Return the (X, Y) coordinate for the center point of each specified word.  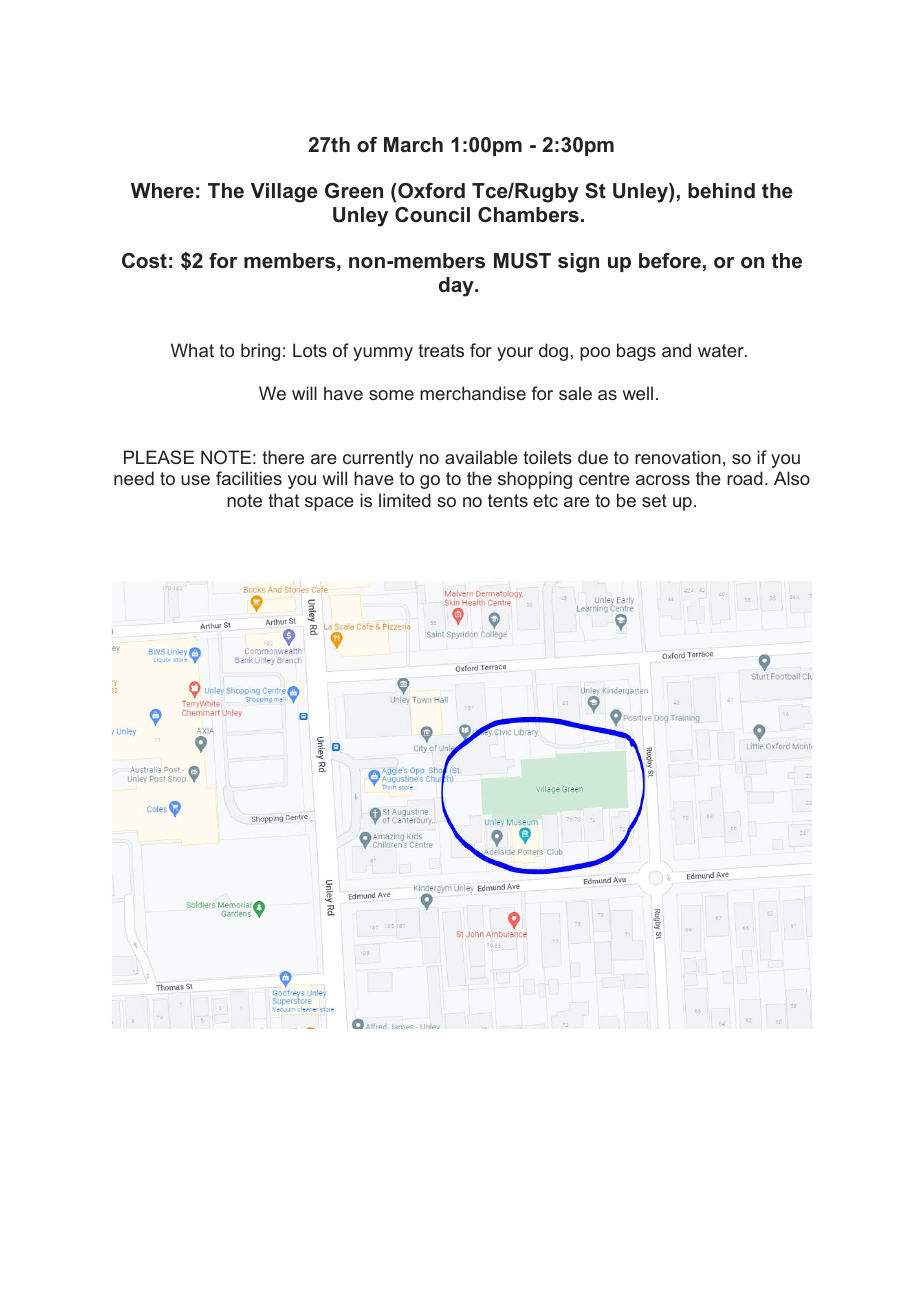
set (654, 500)
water (722, 350)
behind (721, 191)
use (195, 480)
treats (441, 350)
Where (162, 191)
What (192, 350)
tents (508, 500)
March (413, 145)
